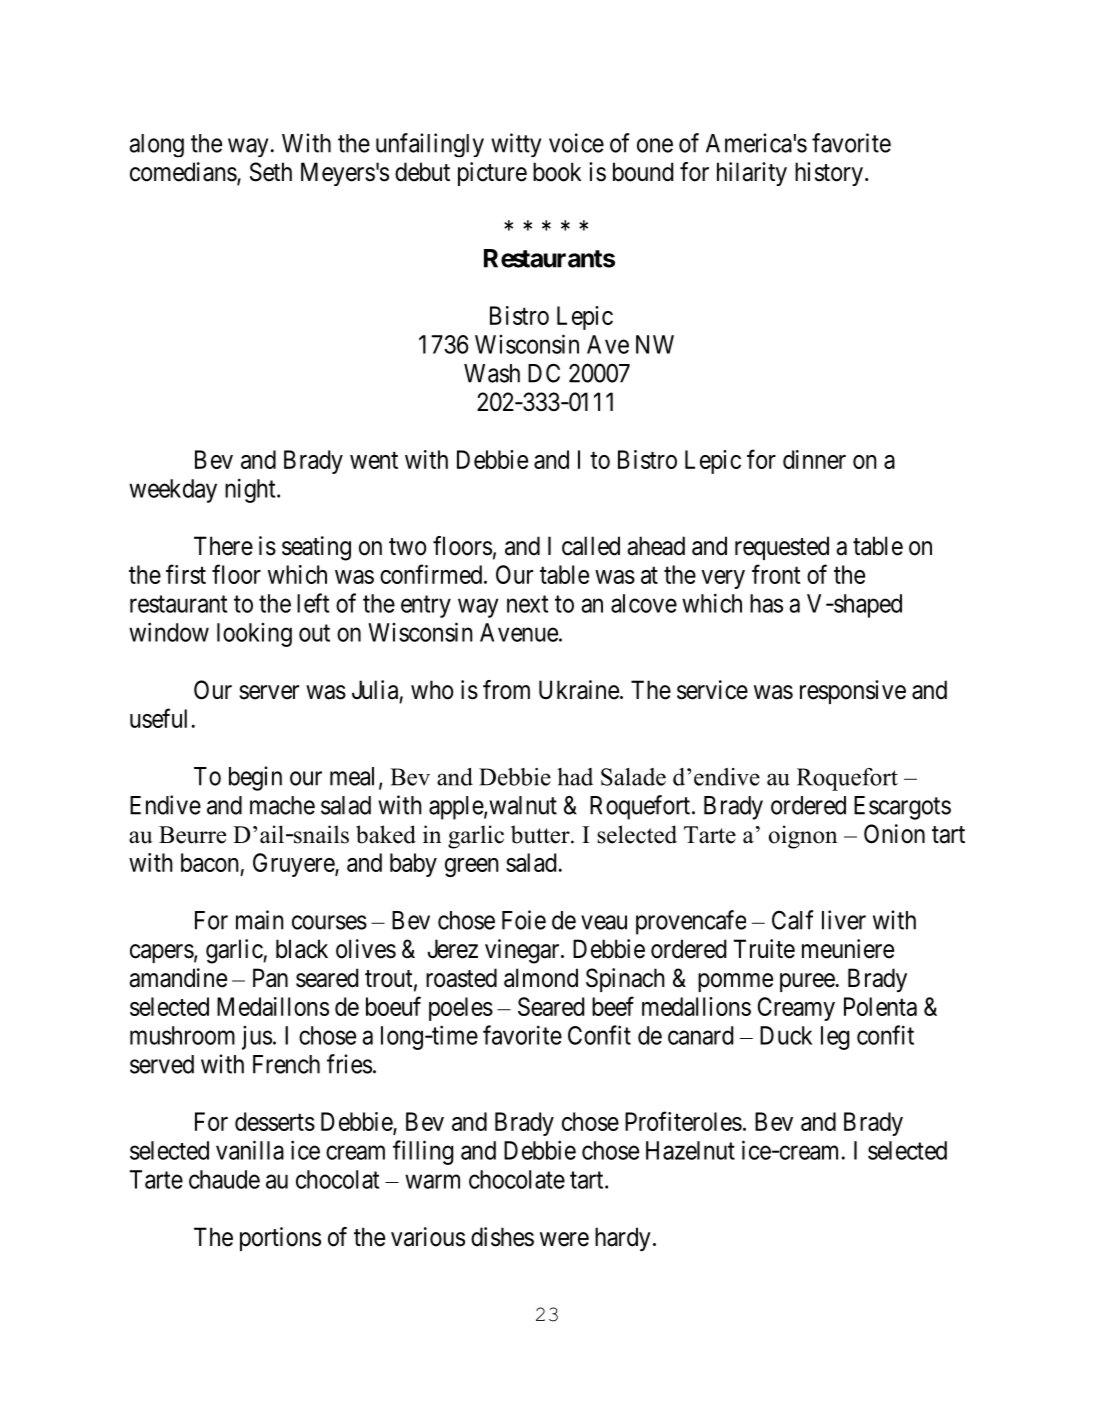 This page has width=1094, height=1416. I want to click on Seth, so click(271, 172).
